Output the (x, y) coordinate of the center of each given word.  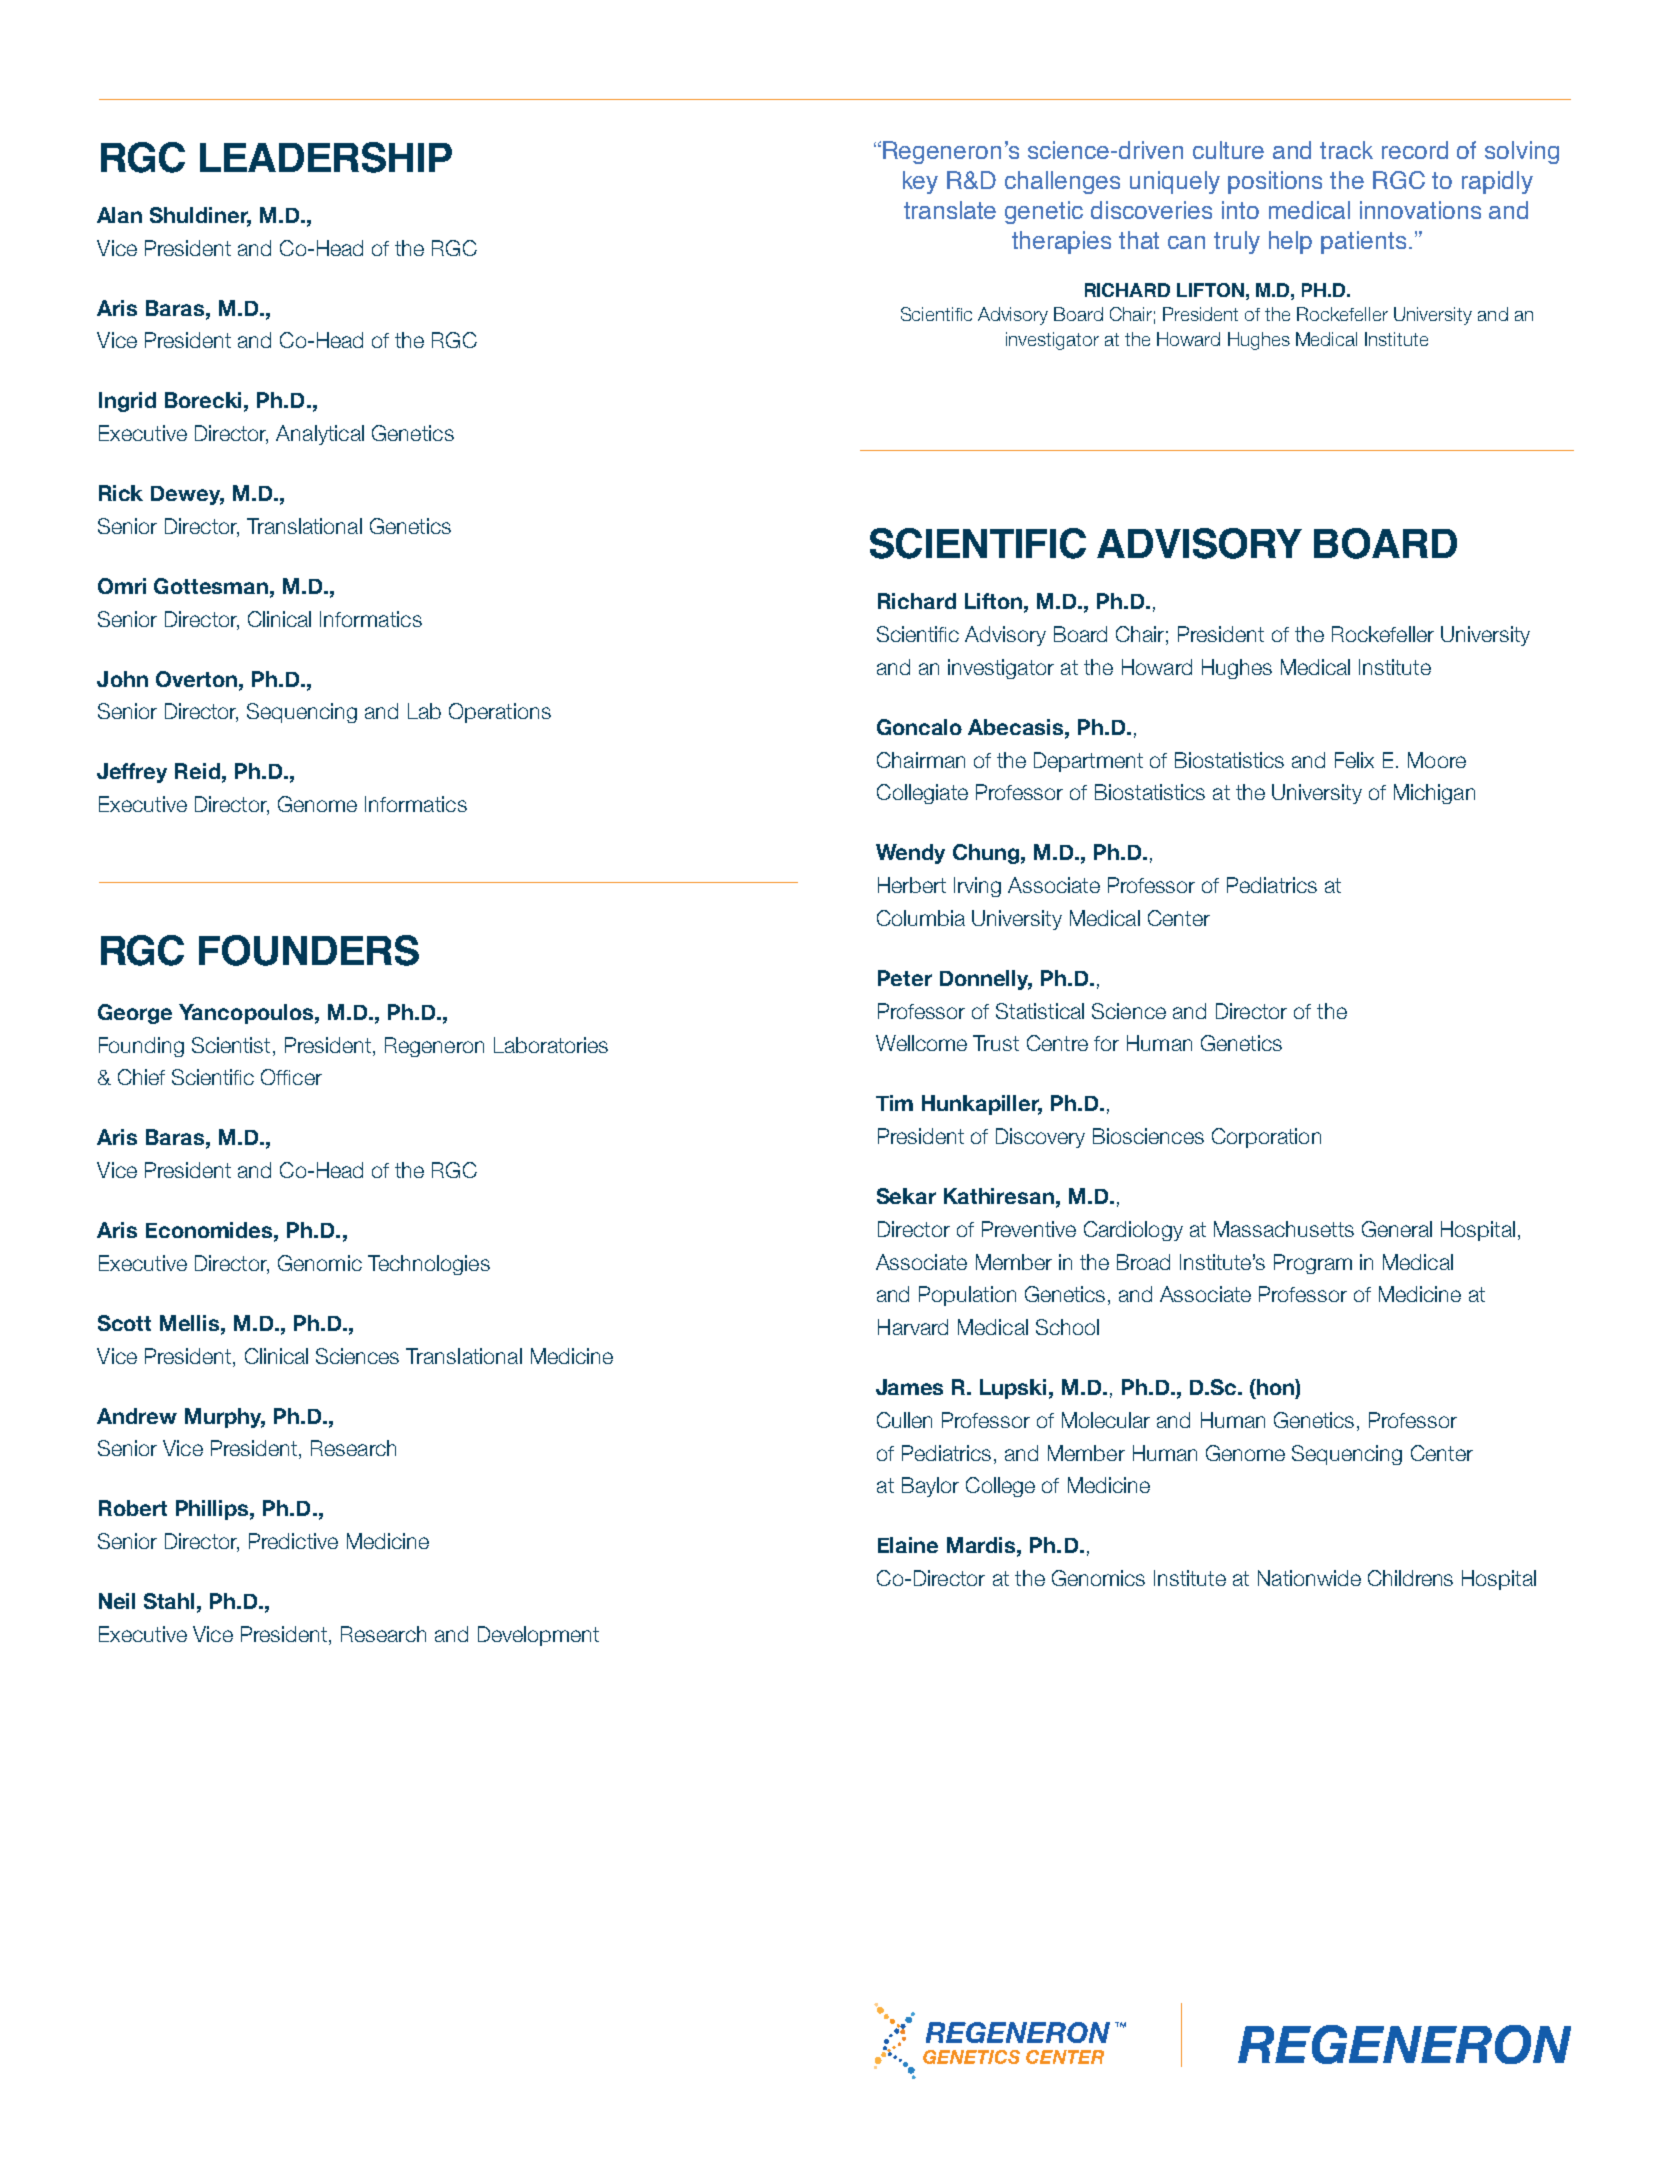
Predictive (293, 1541)
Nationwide (1309, 1578)
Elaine (908, 1545)
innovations (1420, 210)
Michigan (1434, 794)
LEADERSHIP (326, 157)
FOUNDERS (309, 950)
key (920, 182)
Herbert (912, 885)
